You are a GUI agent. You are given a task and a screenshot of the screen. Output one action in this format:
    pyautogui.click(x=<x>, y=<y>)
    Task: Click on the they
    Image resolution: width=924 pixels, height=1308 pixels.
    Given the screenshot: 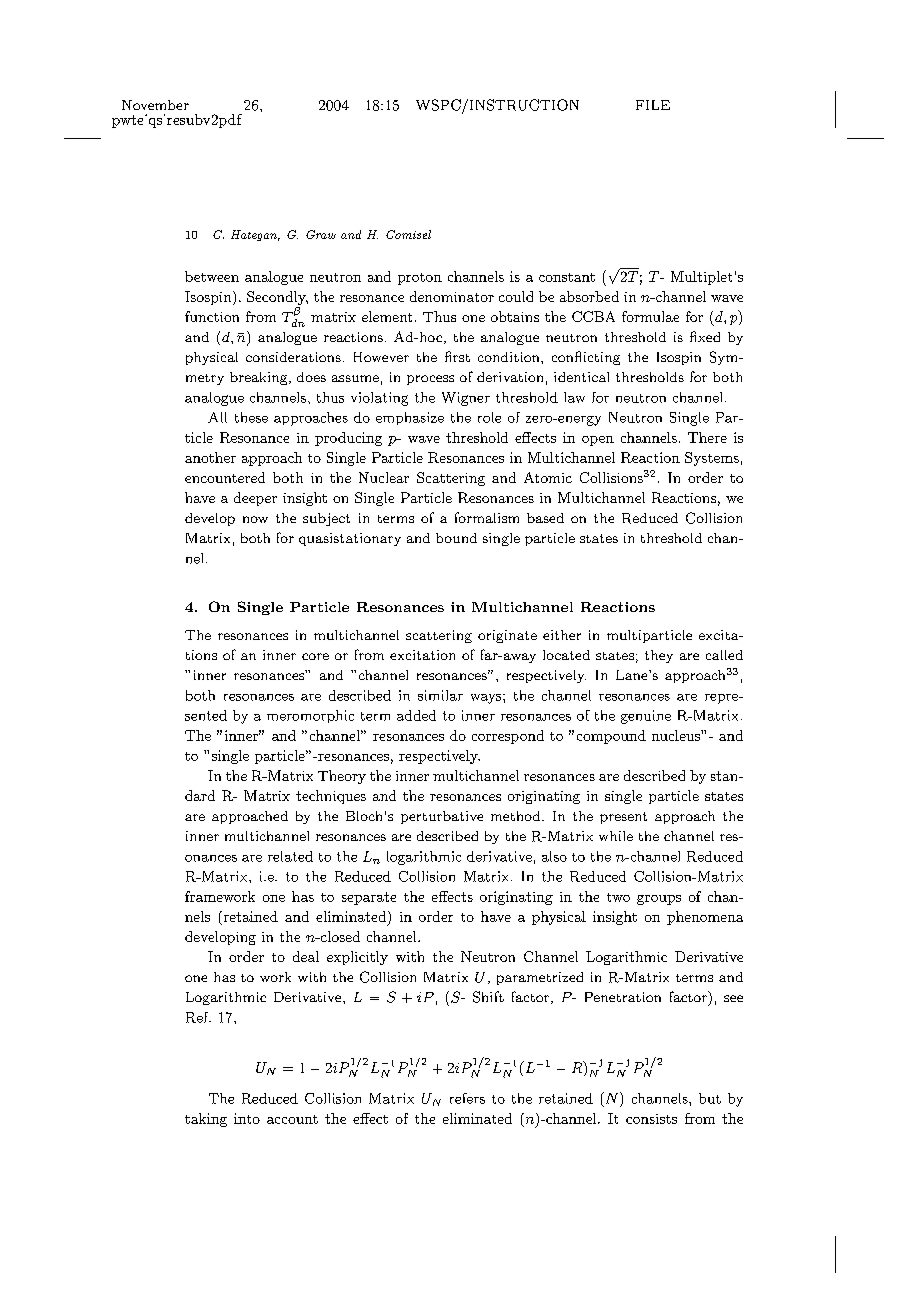 What is the action you would take?
    pyautogui.click(x=659, y=656)
